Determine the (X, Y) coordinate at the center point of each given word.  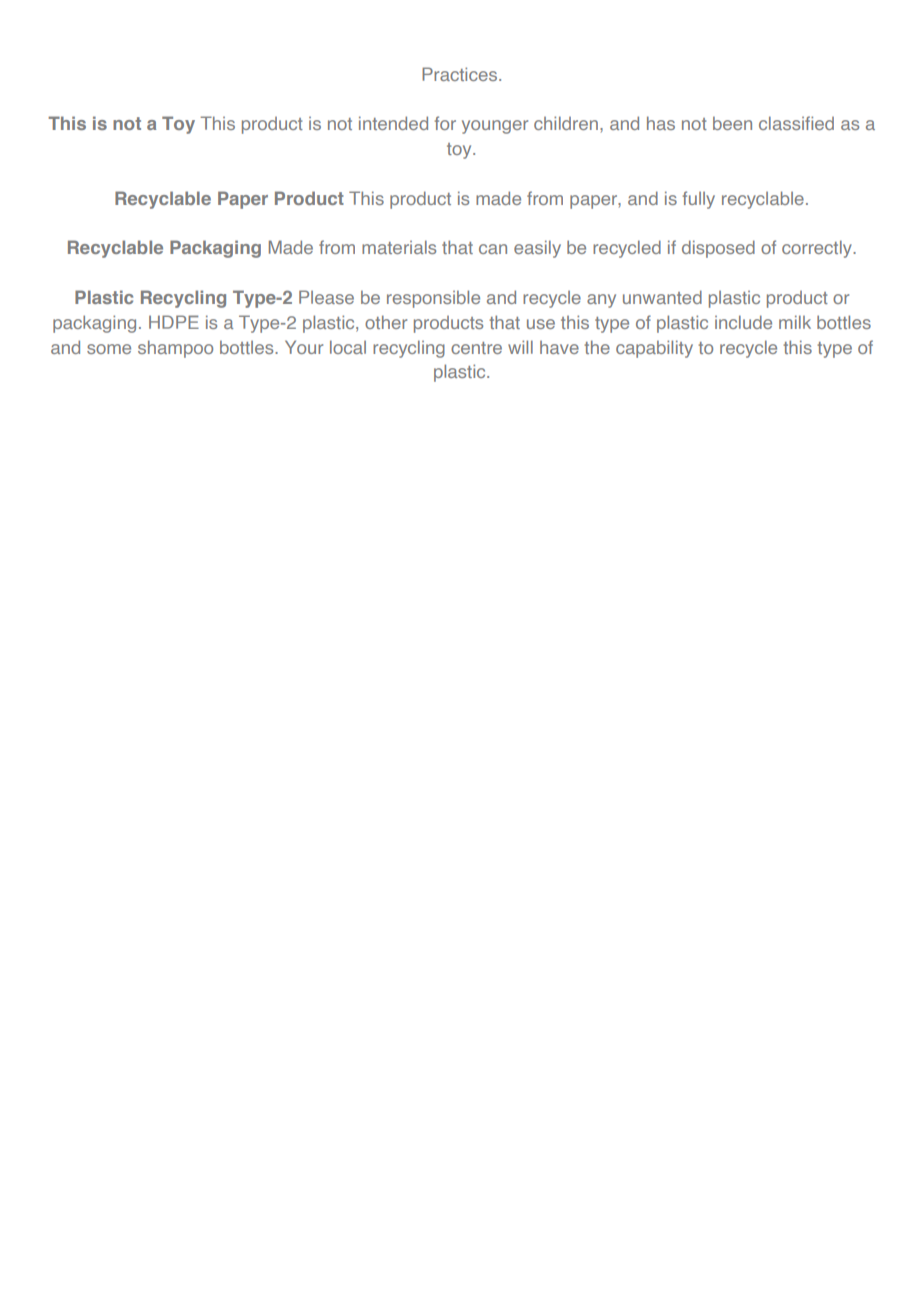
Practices (461, 74)
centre (476, 348)
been (732, 123)
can (493, 249)
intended (393, 123)
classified (796, 123)
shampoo (175, 349)
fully (699, 200)
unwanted (662, 297)
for (445, 123)
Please (326, 297)
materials (399, 247)
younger (495, 127)
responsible (433, 299)
